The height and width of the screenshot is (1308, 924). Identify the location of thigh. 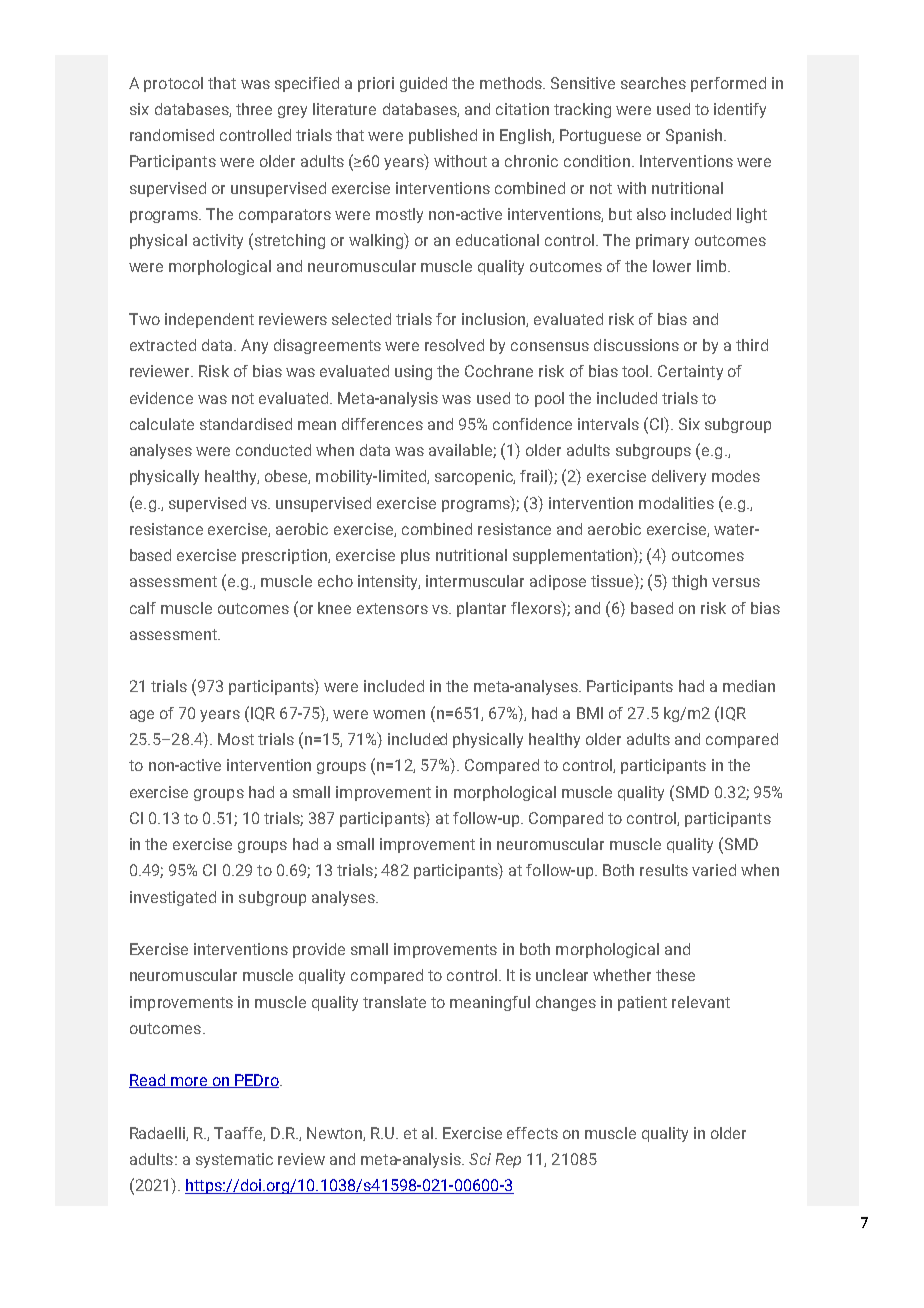
(689, 582).
